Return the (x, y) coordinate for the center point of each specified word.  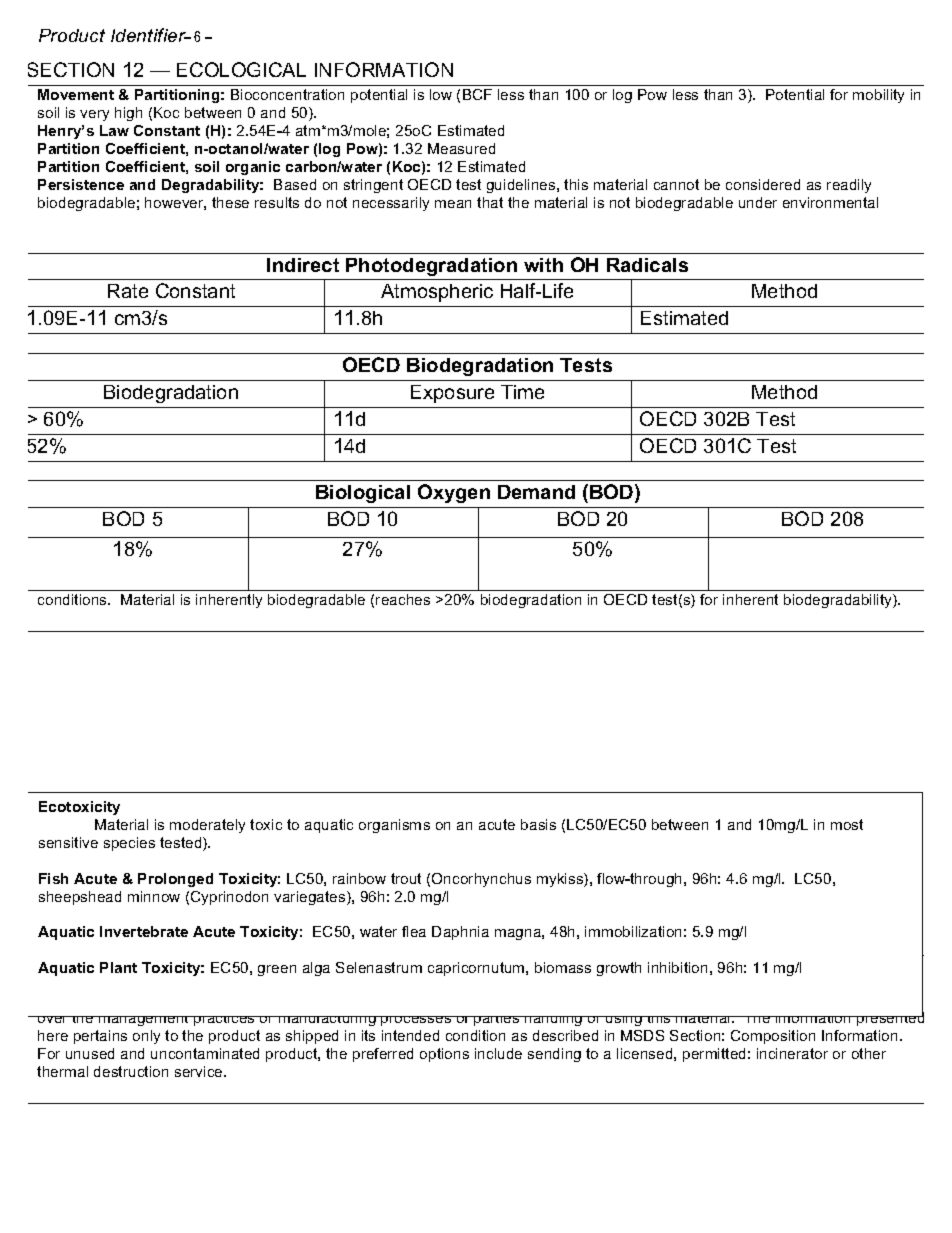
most (847, 824)
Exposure (452, 394)
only (146, 1037)
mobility (878, 96)
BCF (477, 94)
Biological (363, 494)
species (129, 844)
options (444, 1055)
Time (522, 392)
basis (538, 824)
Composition (773, 1037)
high (128, 114)
